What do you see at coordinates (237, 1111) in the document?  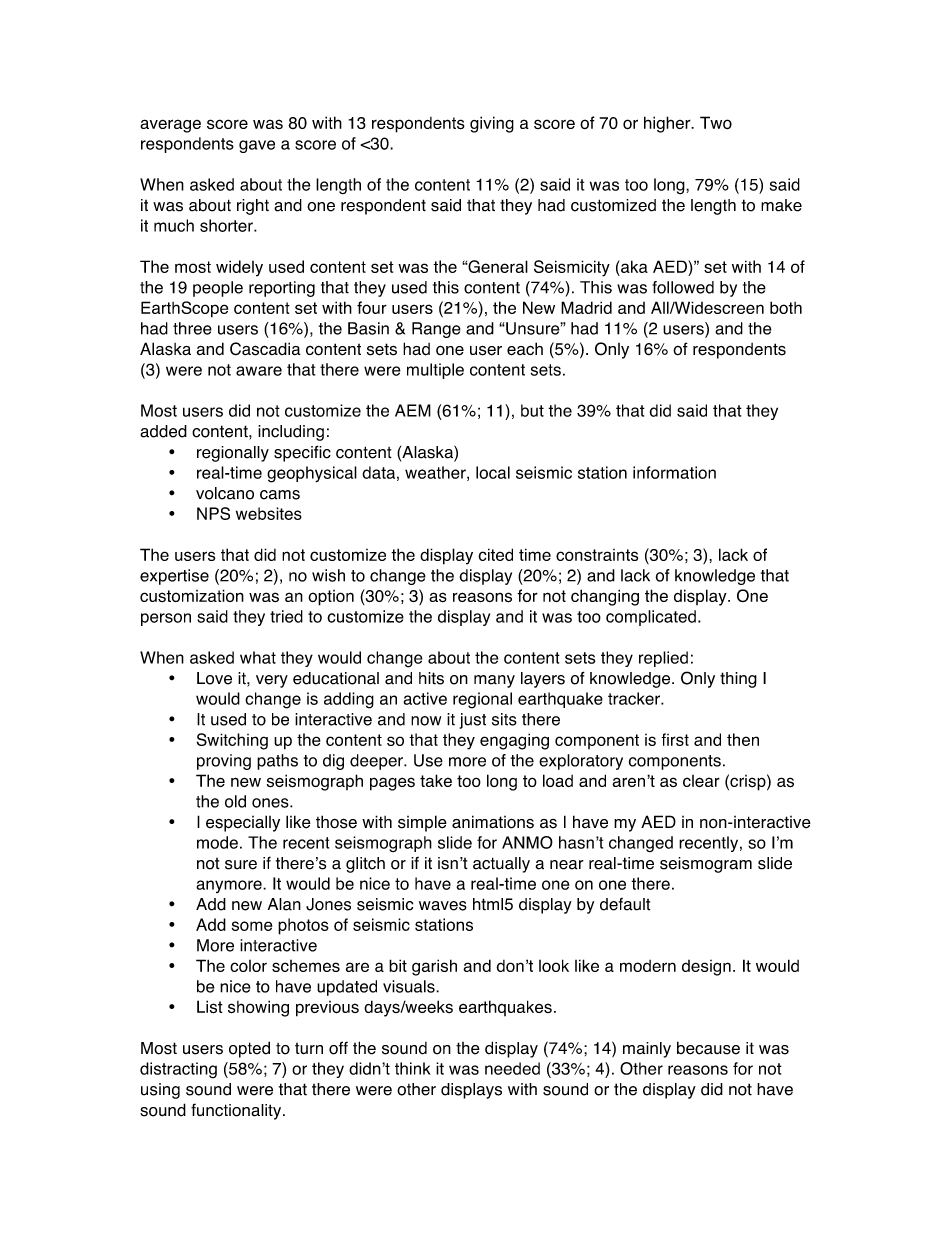 I see `functionality` at bounding box center [237, 1111].
